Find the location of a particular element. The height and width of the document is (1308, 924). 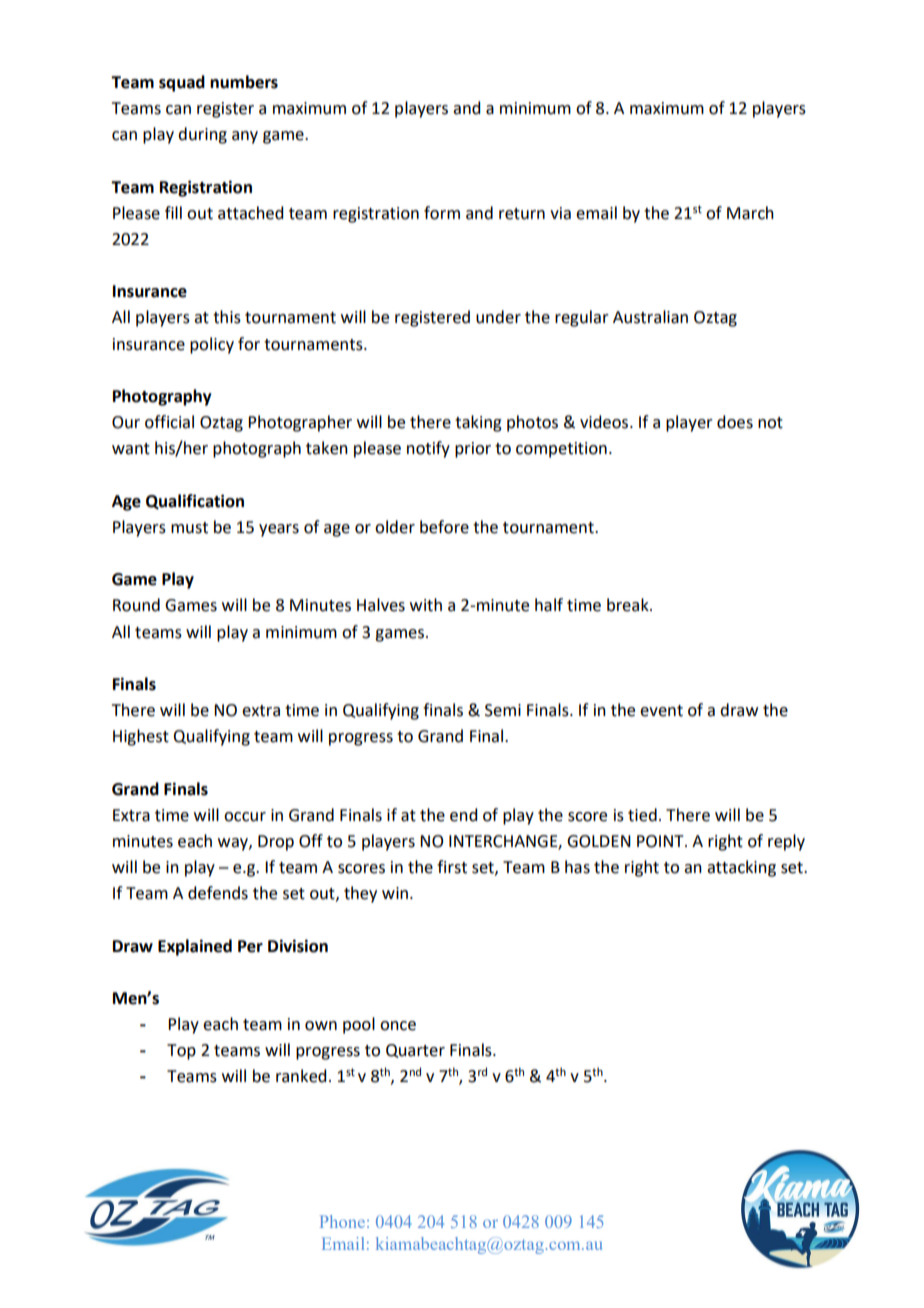

policy is located at coordinates (212, 345).
